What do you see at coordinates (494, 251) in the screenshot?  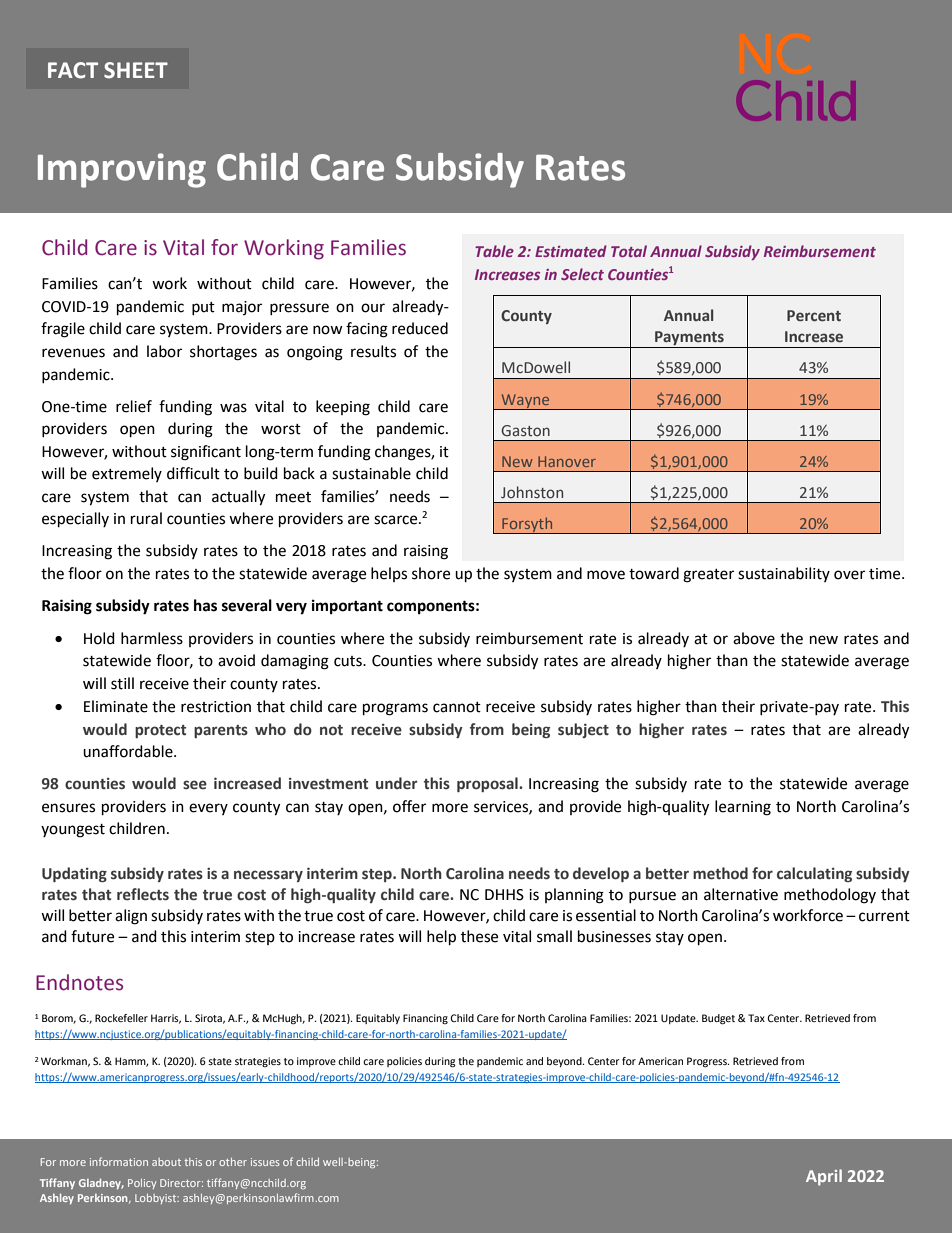 I see `Table` at bounding box center [494, 251].
